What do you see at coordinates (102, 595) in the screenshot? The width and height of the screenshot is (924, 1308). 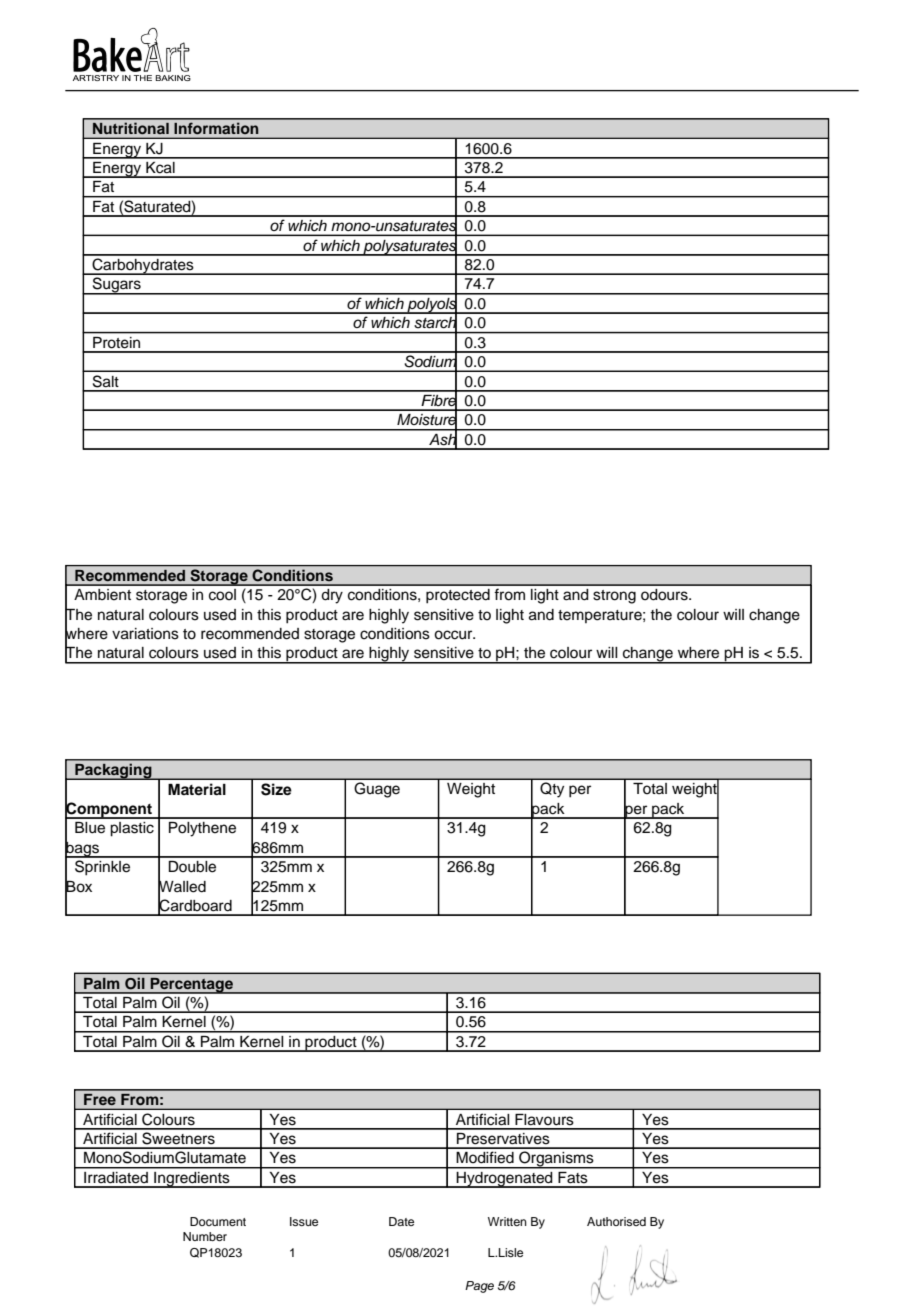 I see `Ambient` at bounding box center [102, 595].
